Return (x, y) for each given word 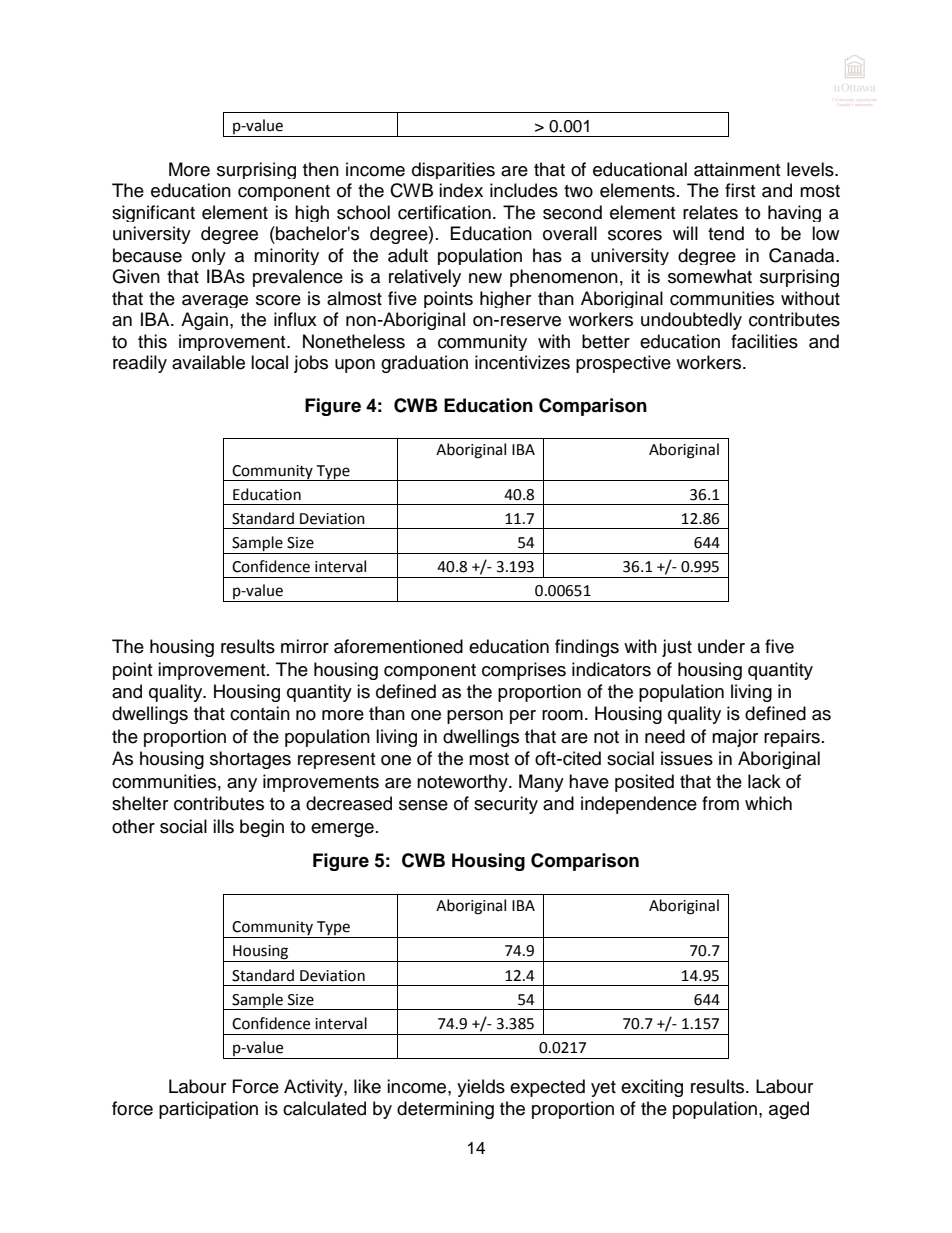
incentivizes (522, 362)
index (461, 190)
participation (208, 1110)
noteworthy (463, 783)
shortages (250, 760)
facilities (764, 341)
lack (764, 781)
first (740, 190)
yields (481, 1088)
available (208, 362)
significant (153, 213)
